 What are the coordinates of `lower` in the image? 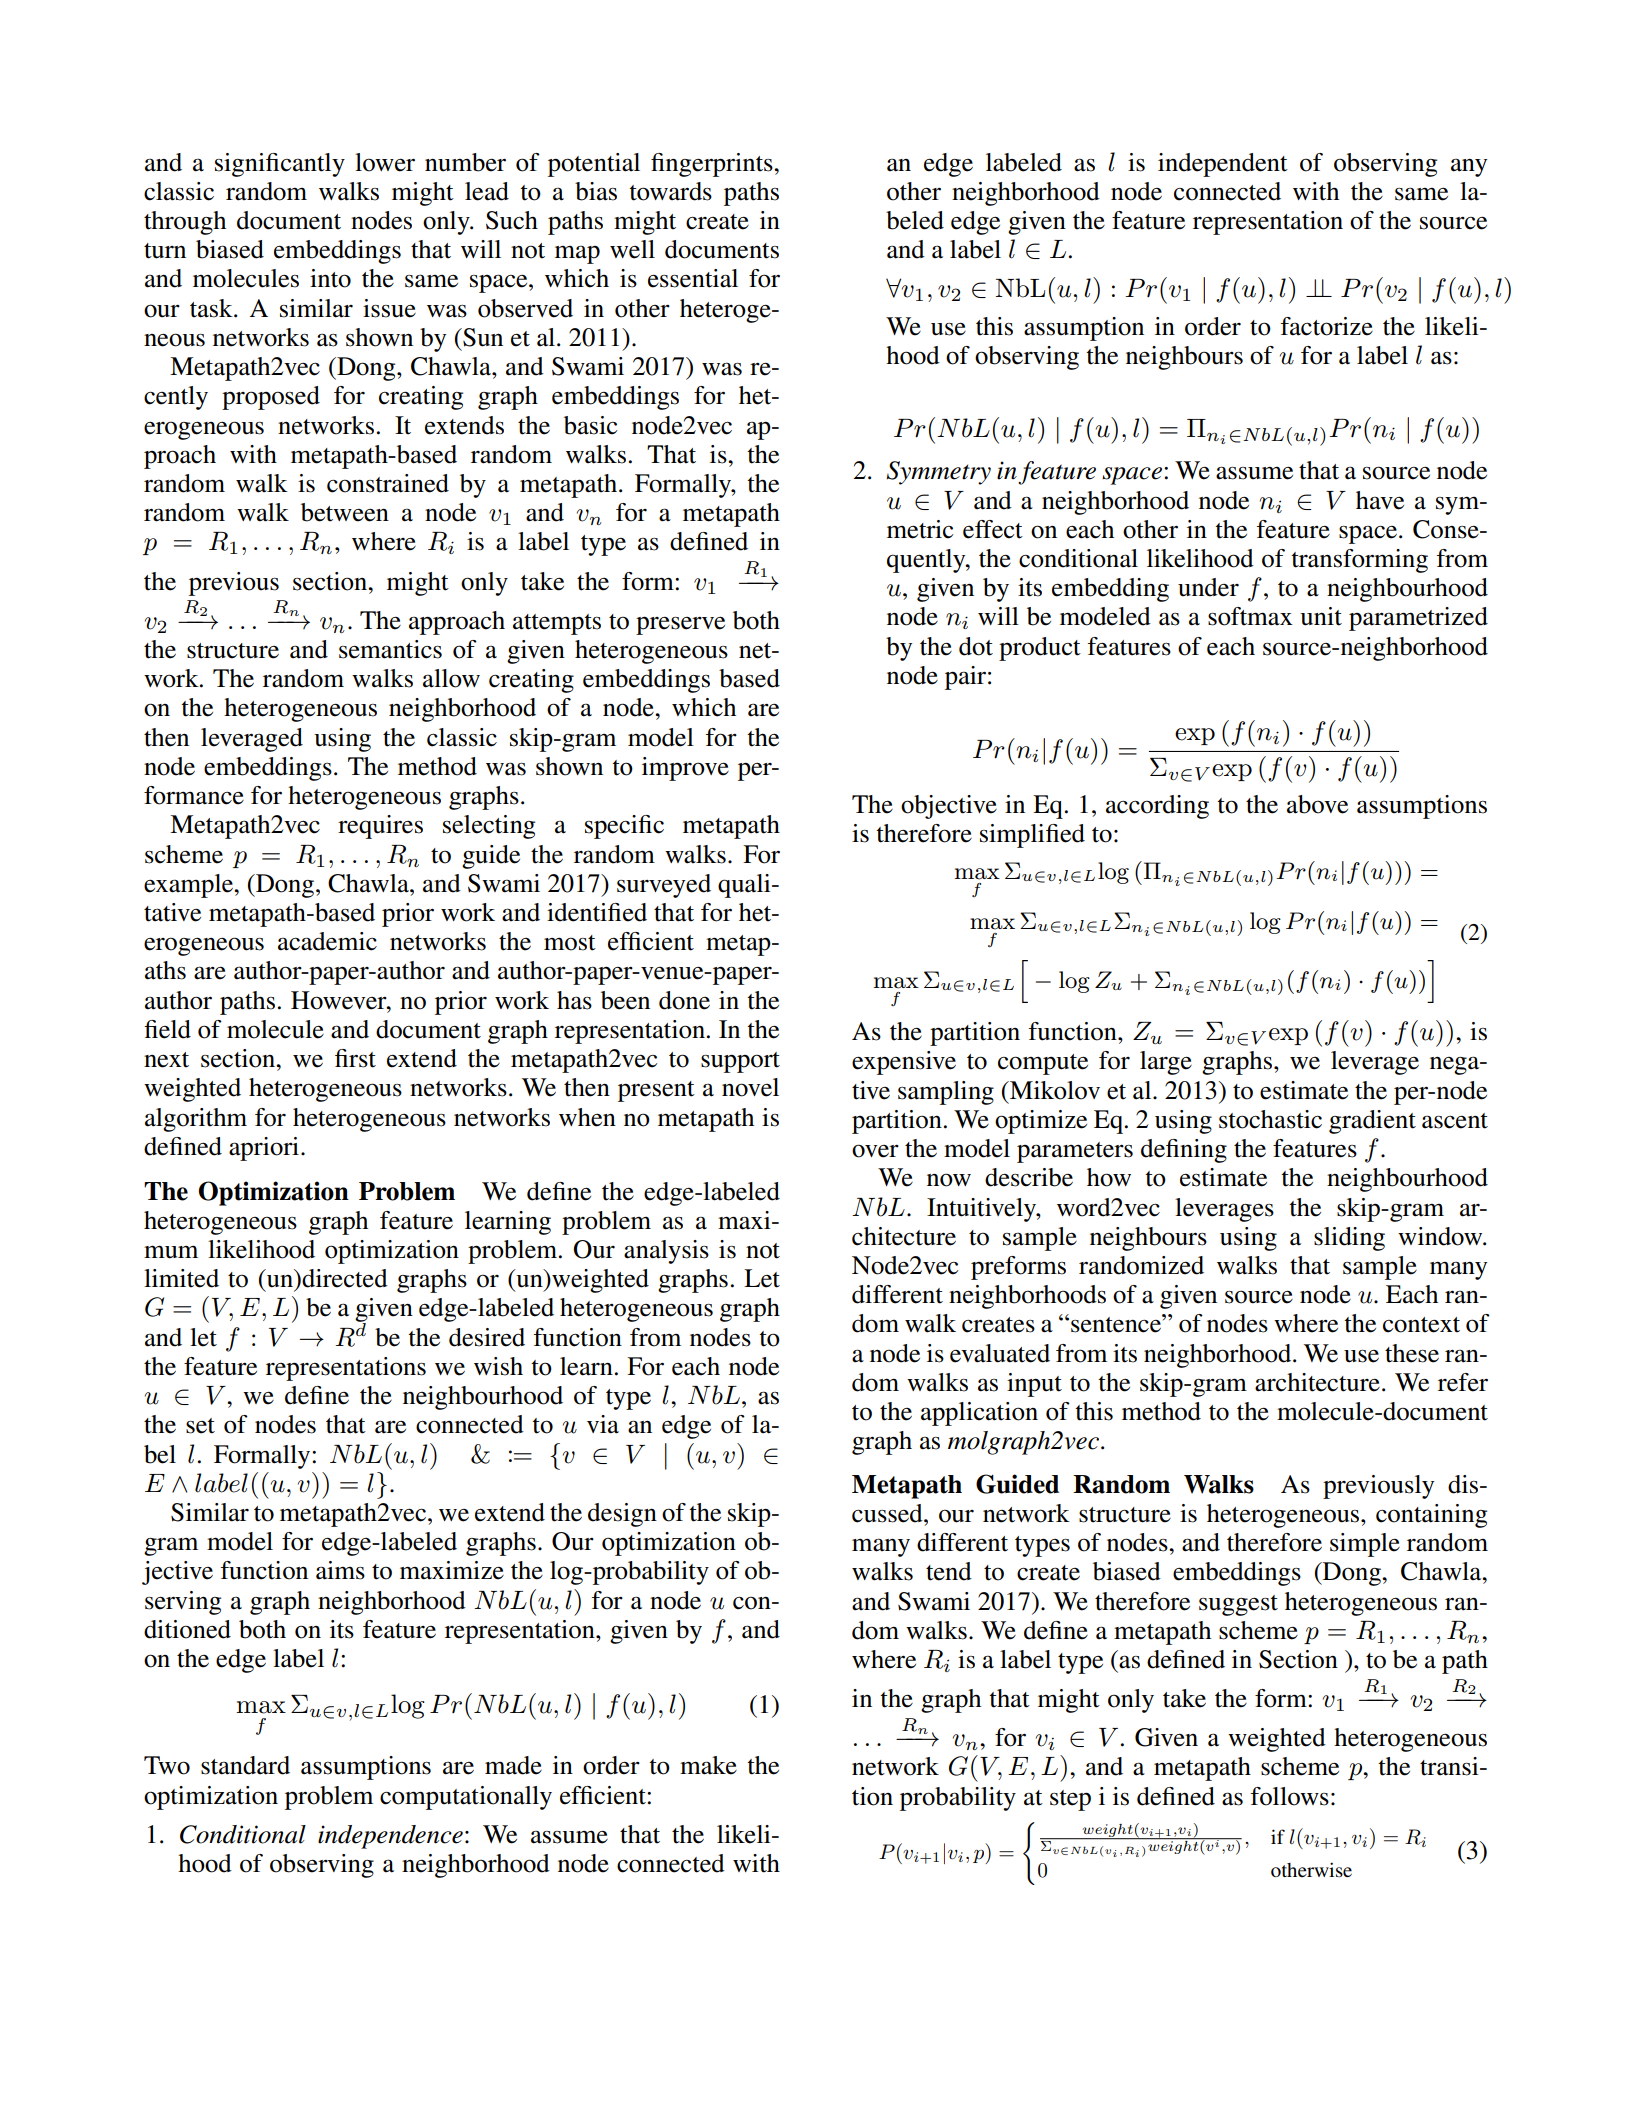 It's located at (385, 162).
